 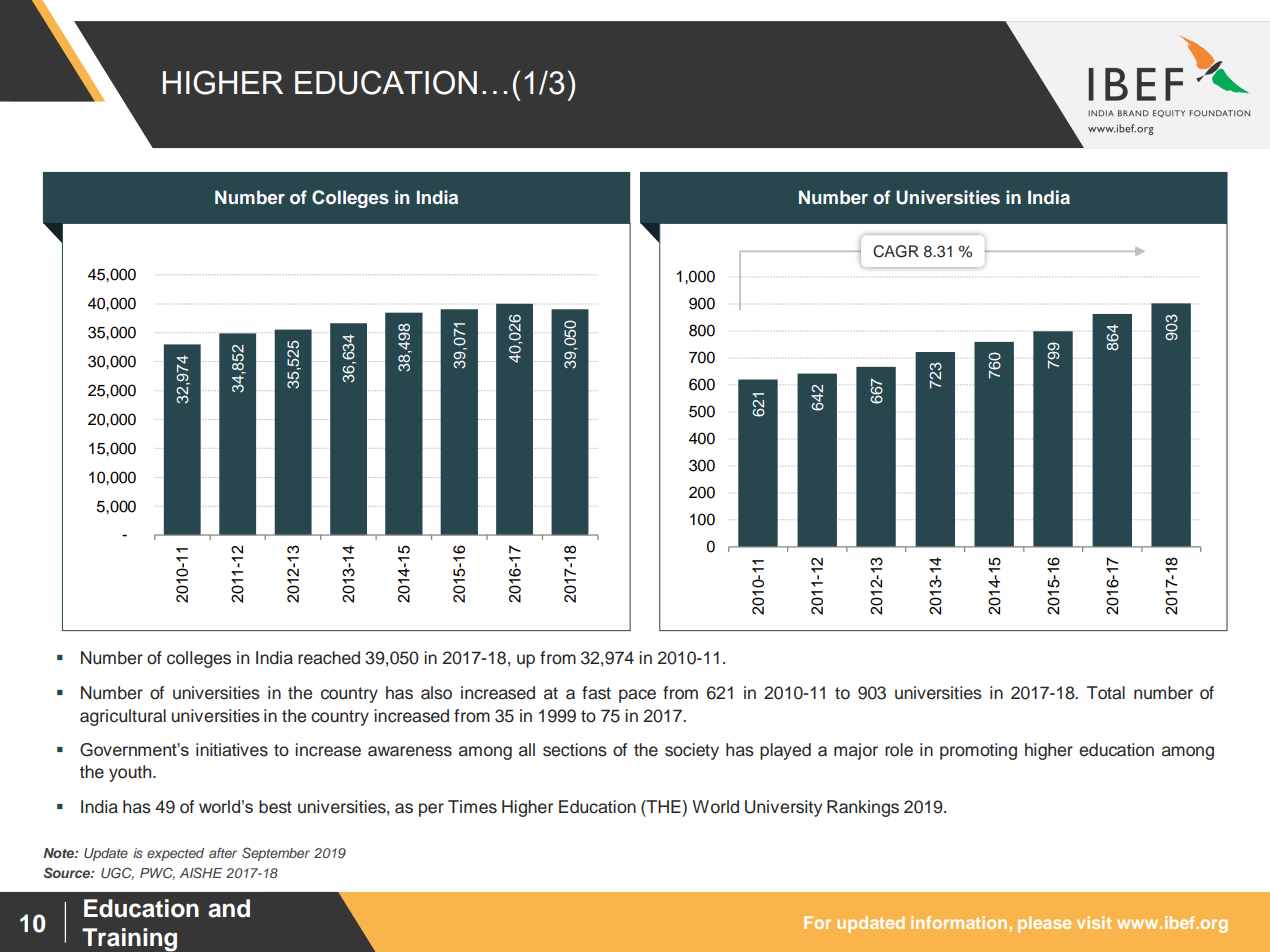 What do you see at coordinates (123, 717) in the screenshot?
I see `agricultural` at bounding box center [123, 717].
